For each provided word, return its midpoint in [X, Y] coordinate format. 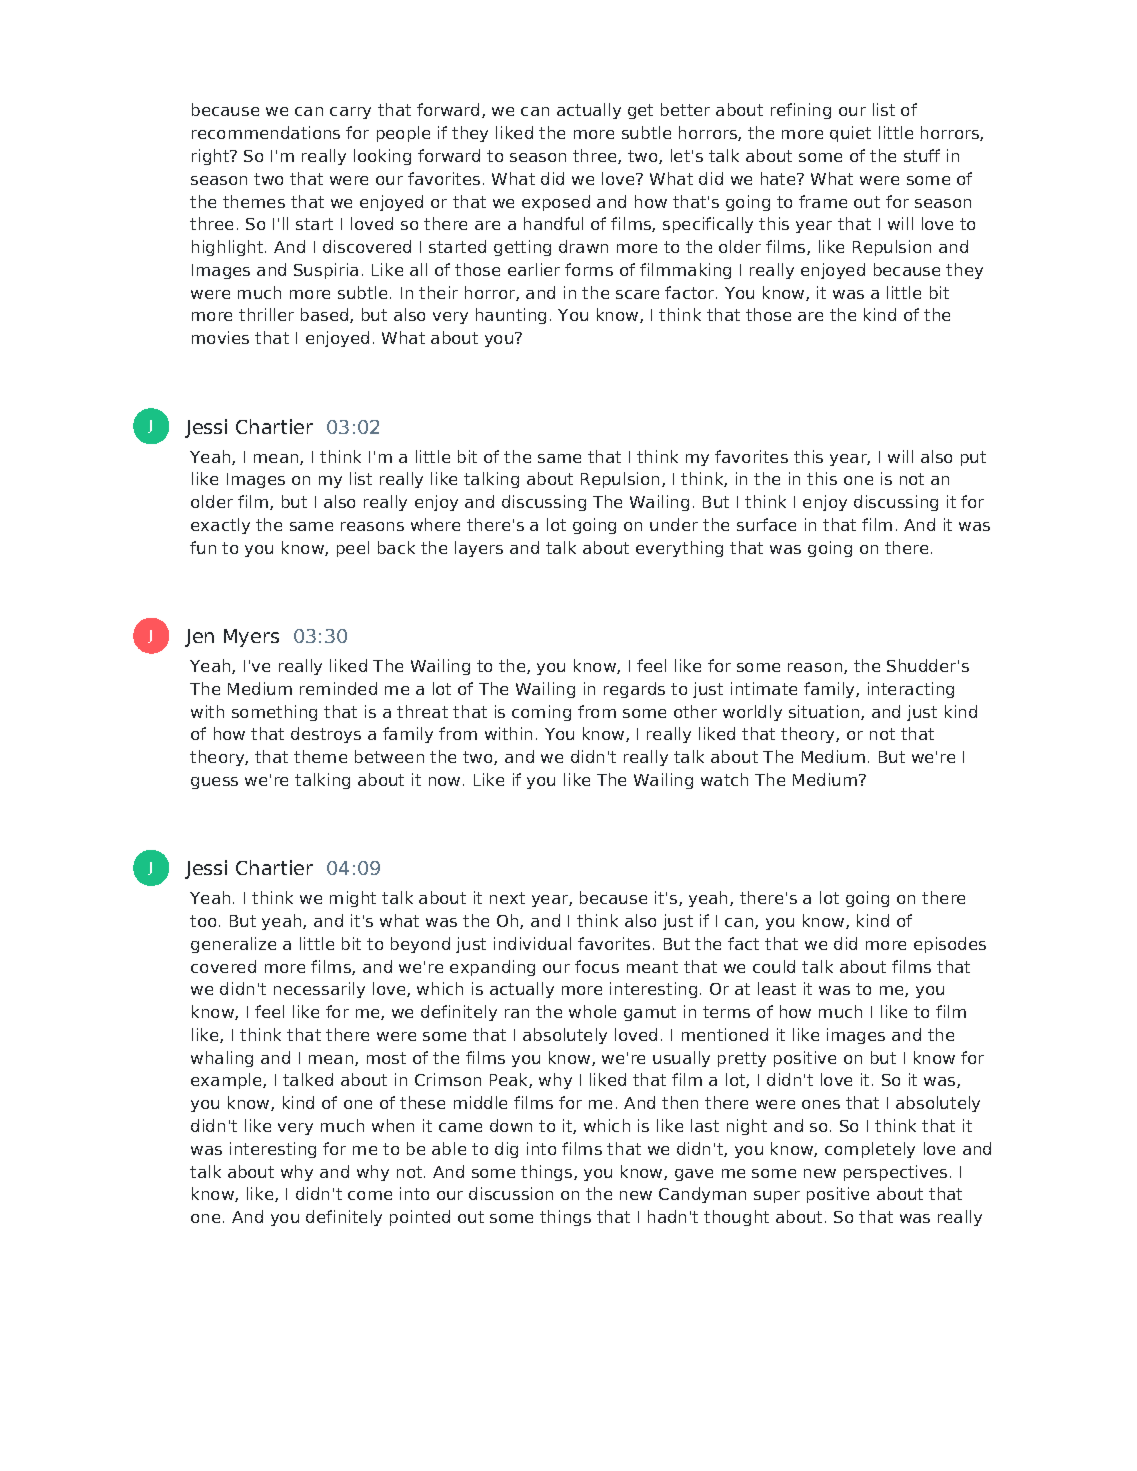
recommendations [266, 132]
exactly [220, 526]
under [674, 524]
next [507, 898]
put [973, 458]
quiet [850, 134]
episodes [950, 945]
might [353, 899]
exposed [556, 203]
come [370, 1195]
